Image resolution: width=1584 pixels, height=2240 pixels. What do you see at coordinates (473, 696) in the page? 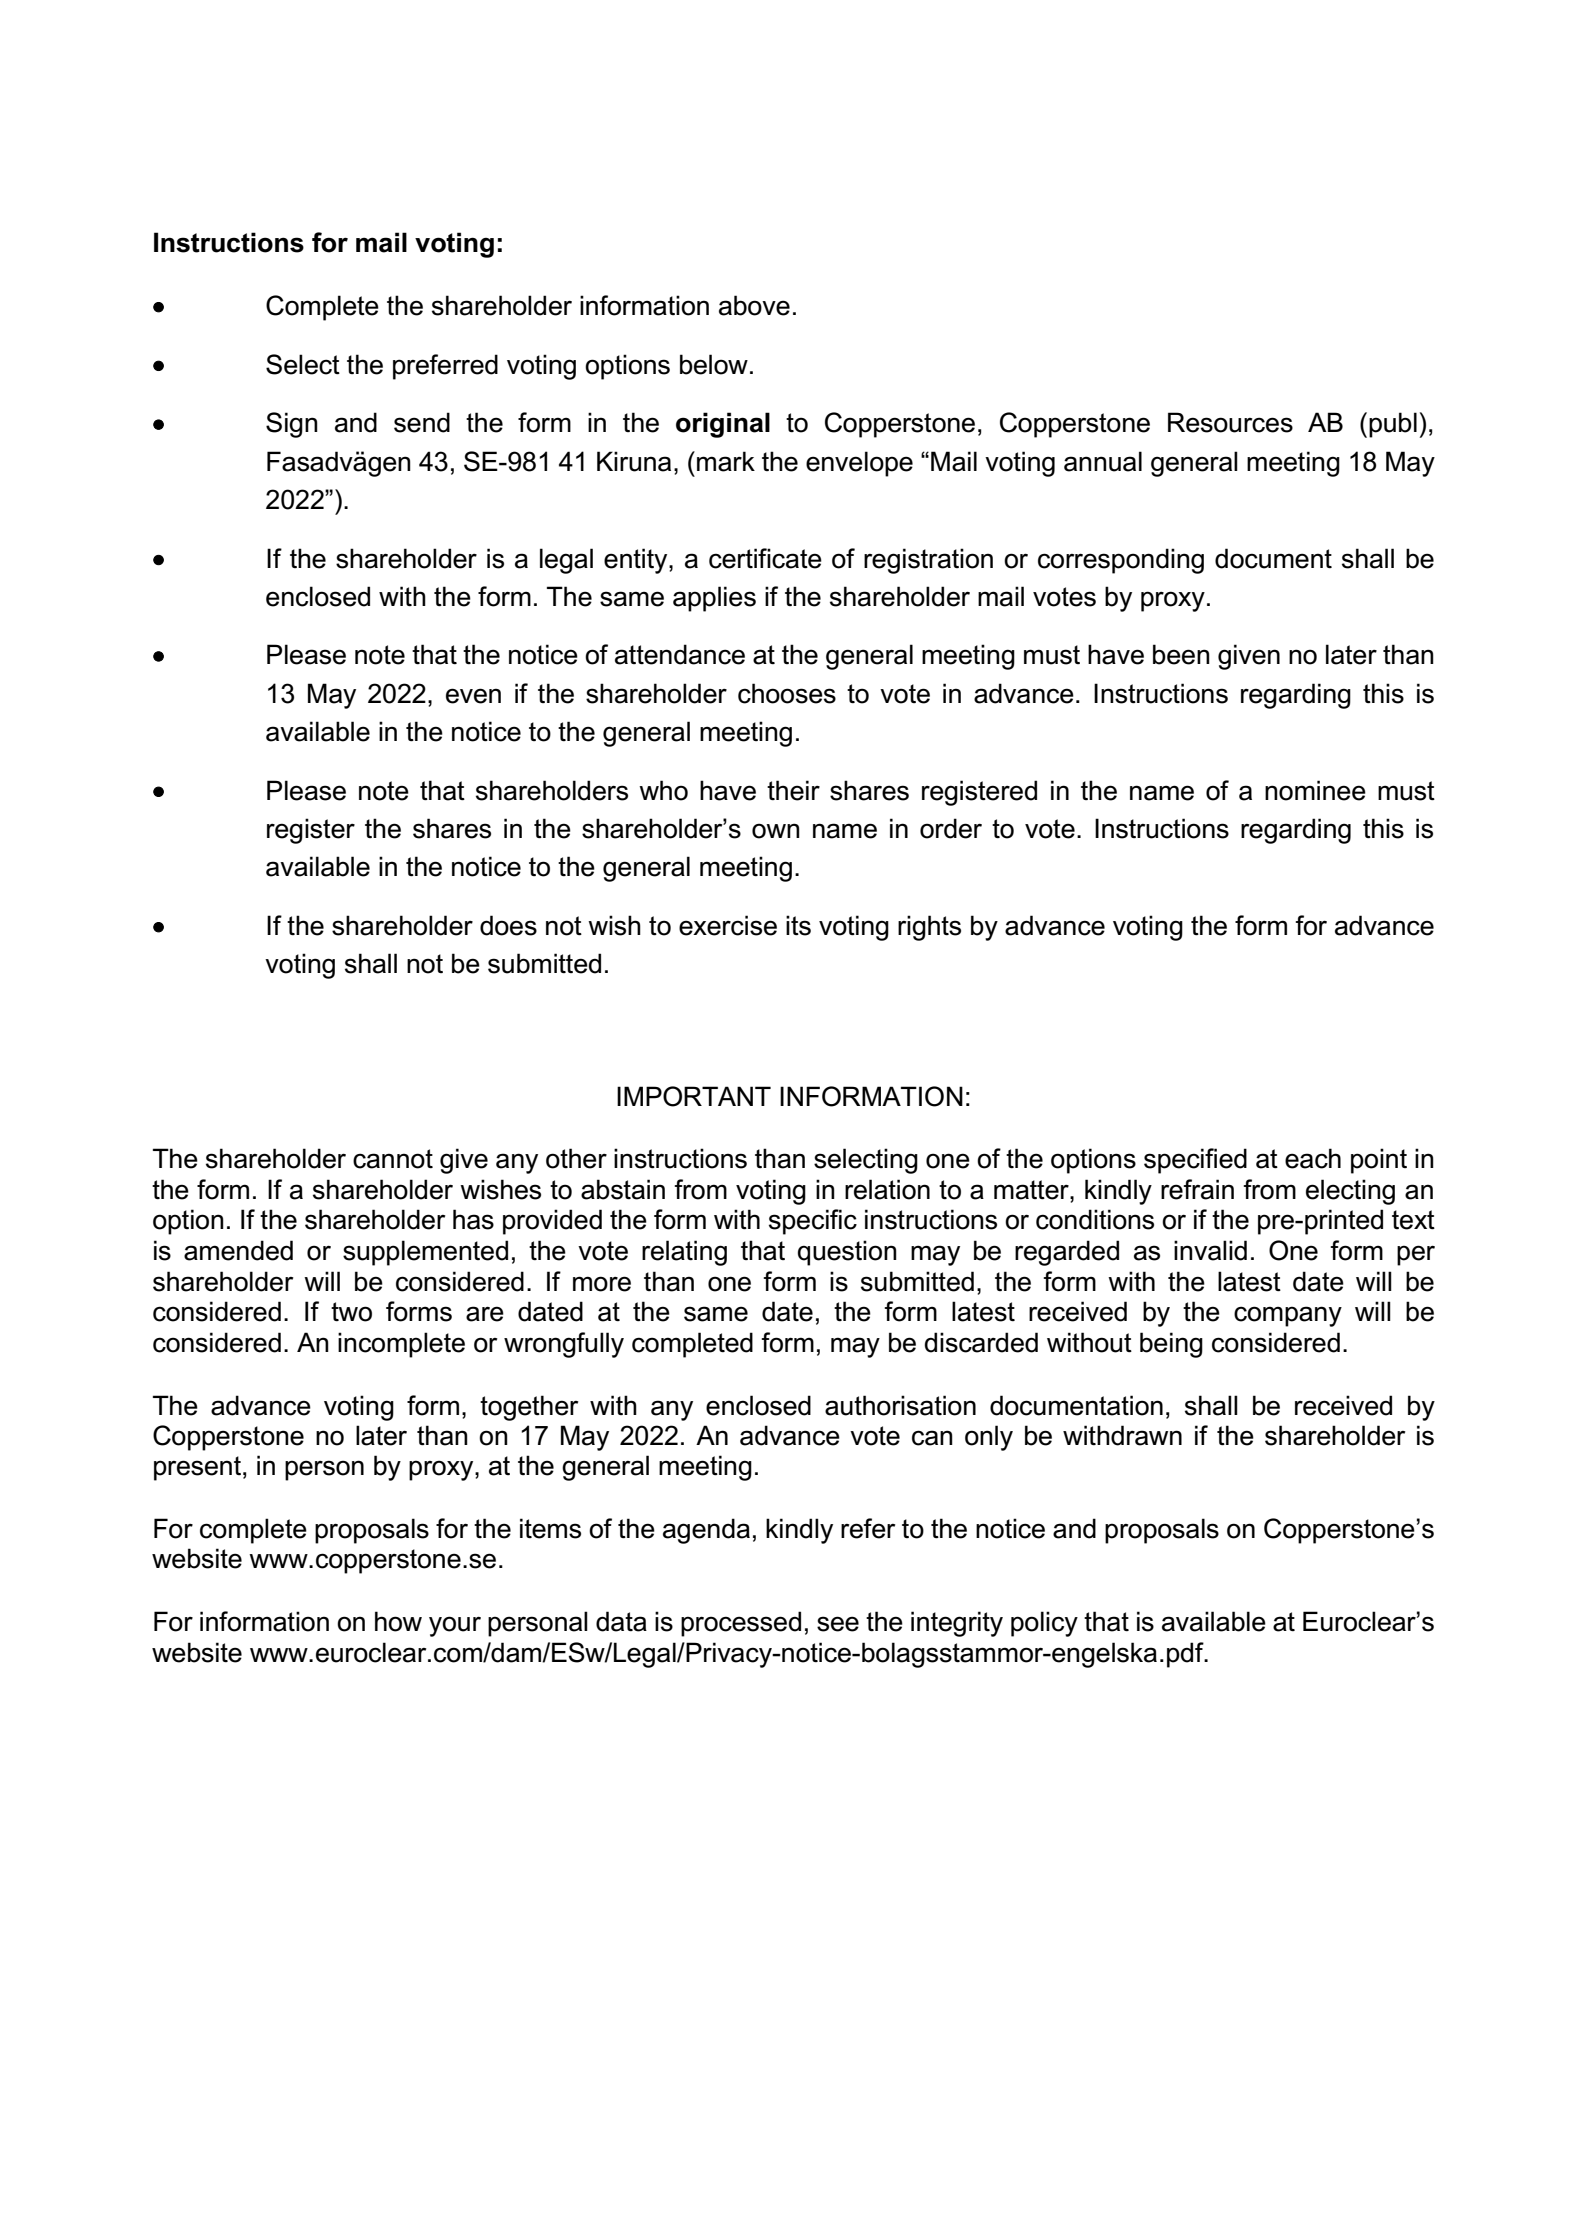
I see `even` at bounding box center [473, 696].
